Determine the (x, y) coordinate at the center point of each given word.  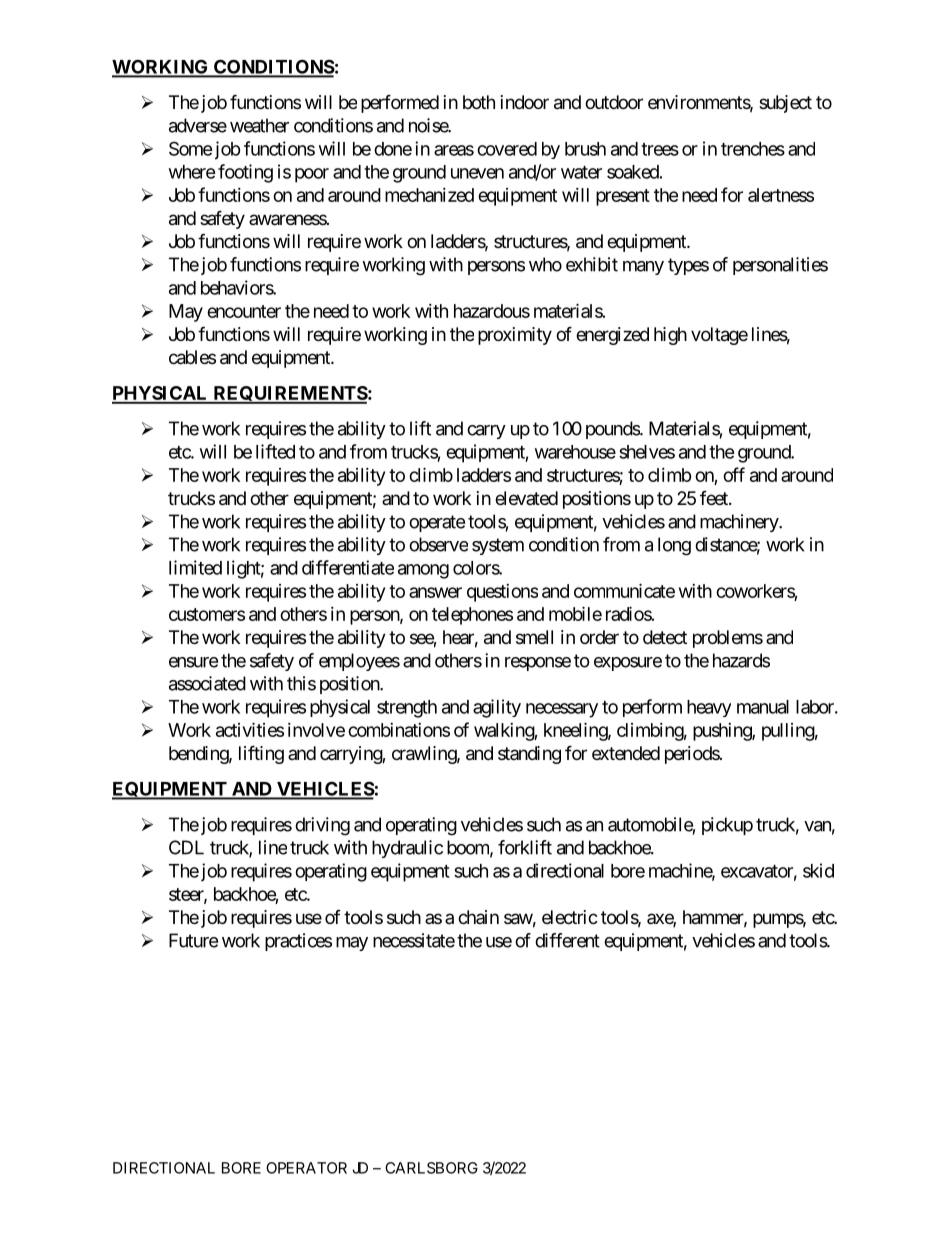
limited (195, 567)
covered (507, 149)
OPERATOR (306, 1168)
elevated (526, 498)
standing (529, 755)
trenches (753, 149)
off (734, 474)
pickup (727, 826)
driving (322, 826)
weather (259, 125)
